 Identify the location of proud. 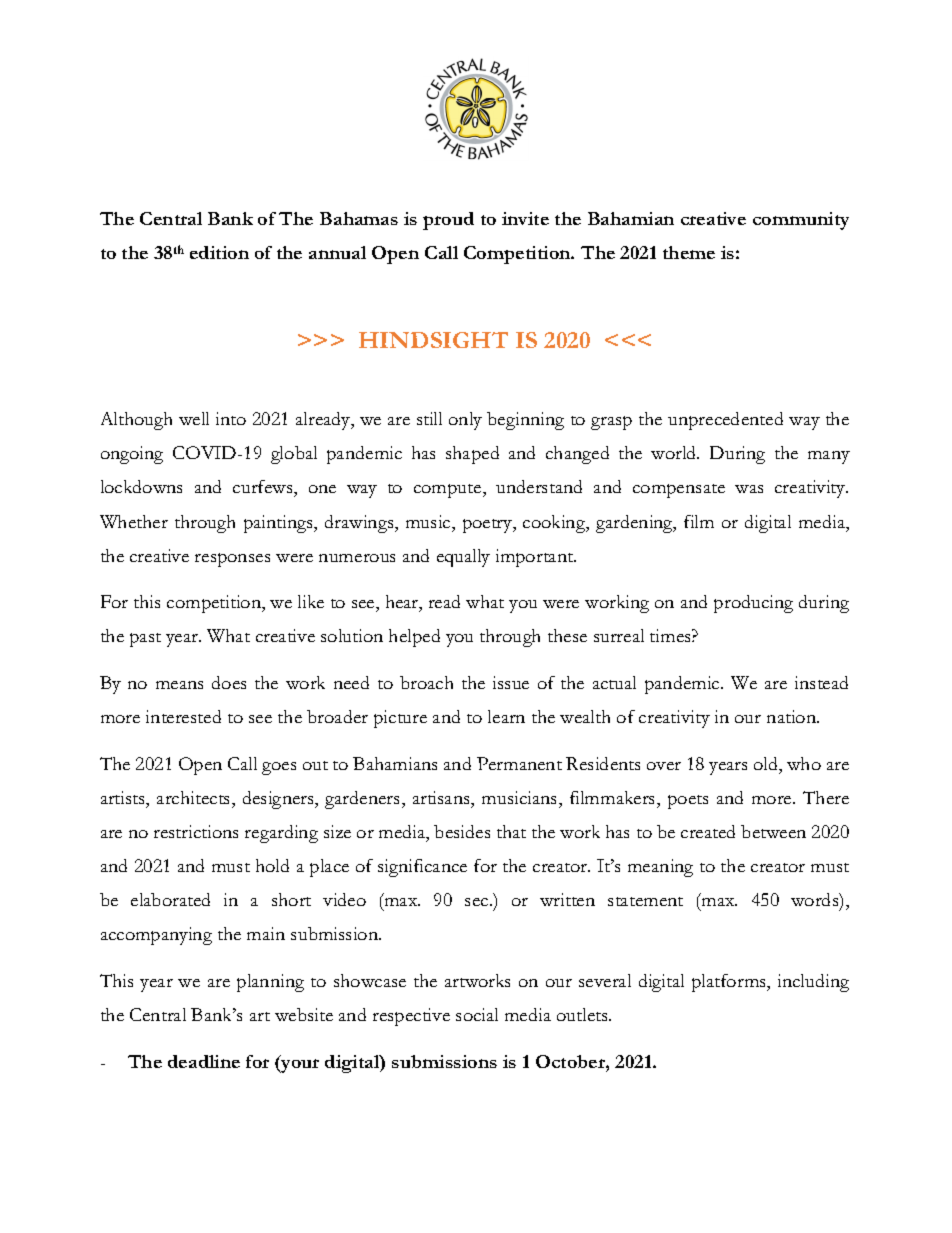
(448, 221).
